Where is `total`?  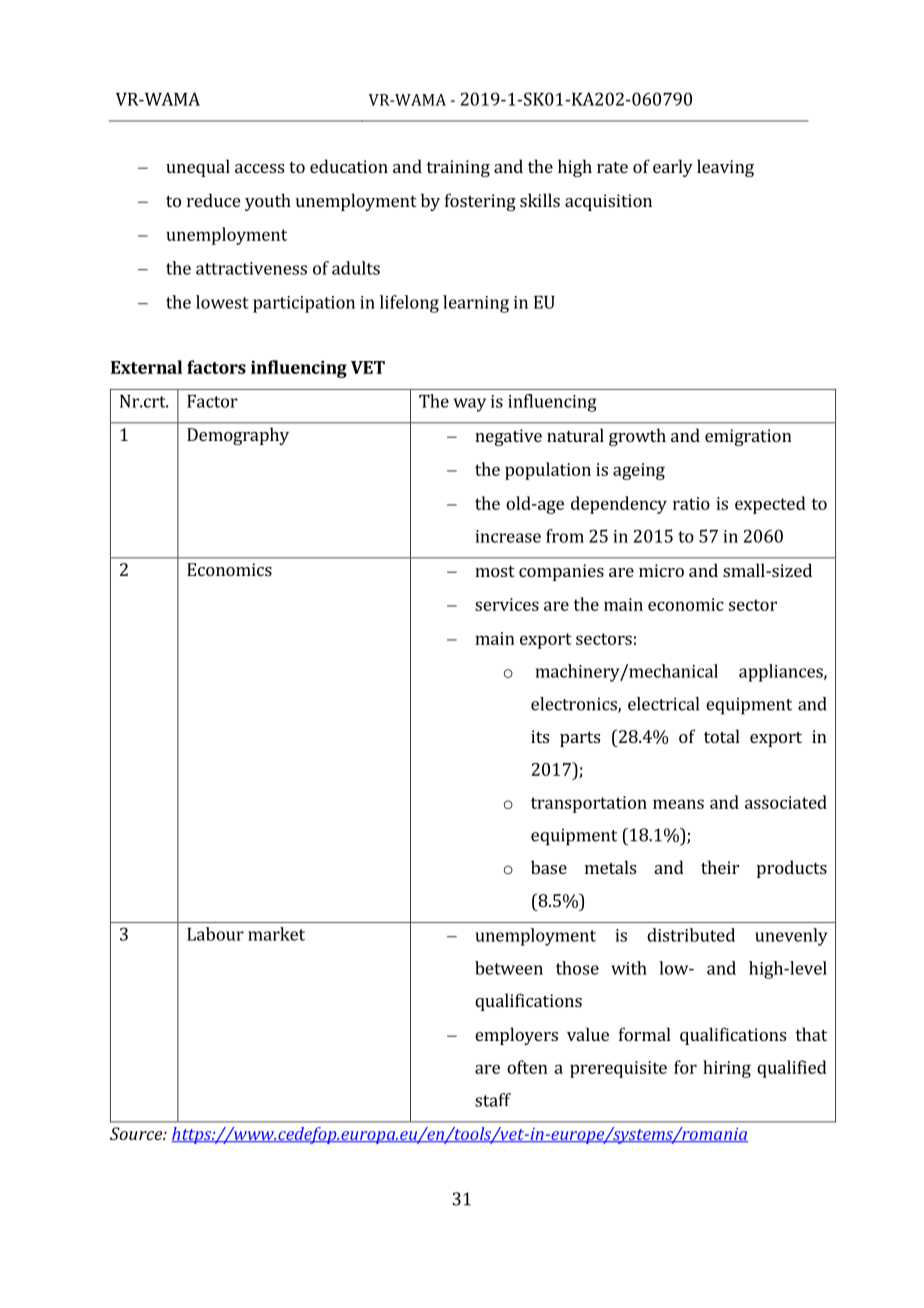 total is located at coordinates (722, 736).
